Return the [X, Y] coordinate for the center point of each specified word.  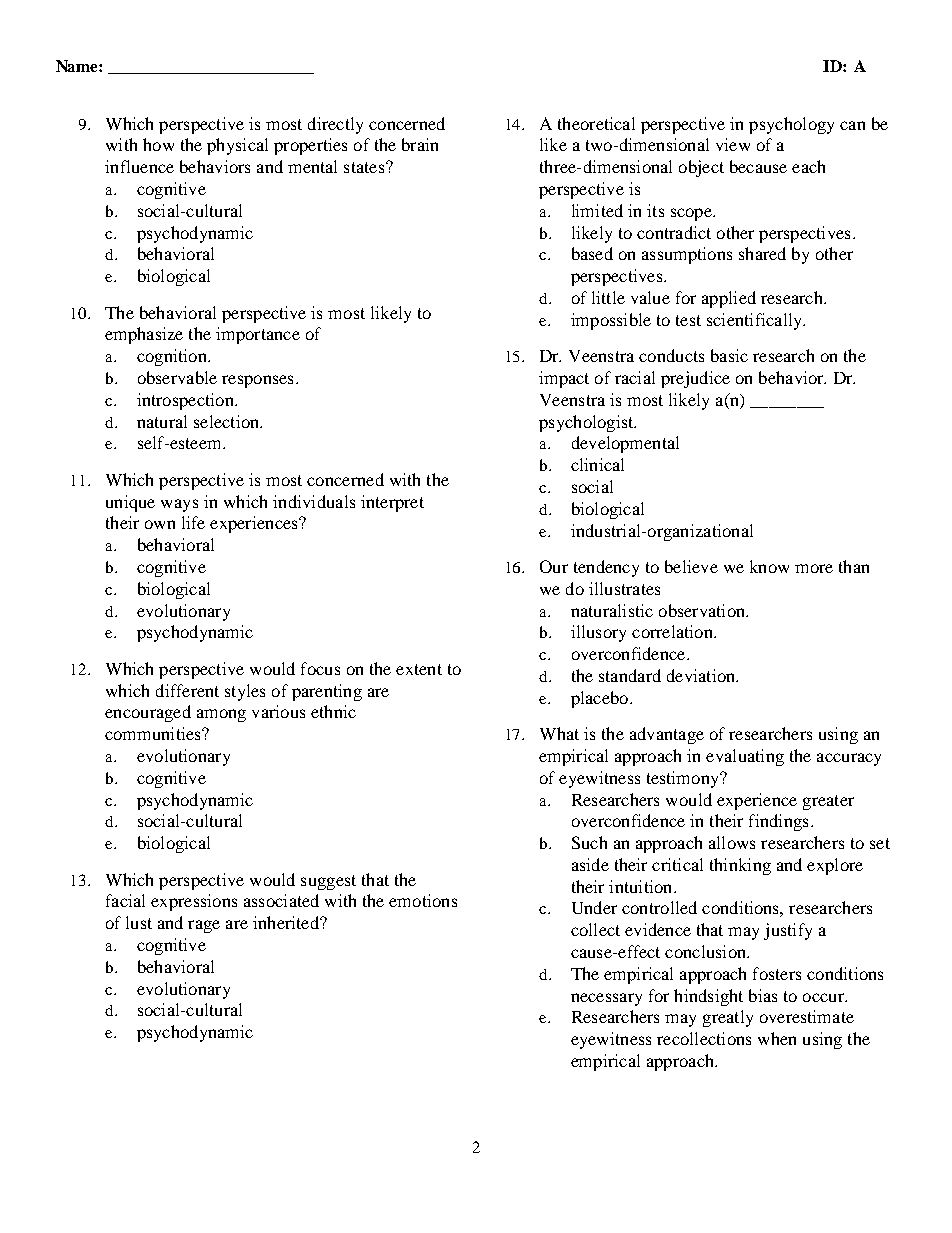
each [808, 166]
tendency [606, 568]
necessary [606, 999]
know [769, 566]
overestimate [807, 1016]
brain [420, 144]
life [193, 522]
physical [237, 146]
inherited [287, 922]
